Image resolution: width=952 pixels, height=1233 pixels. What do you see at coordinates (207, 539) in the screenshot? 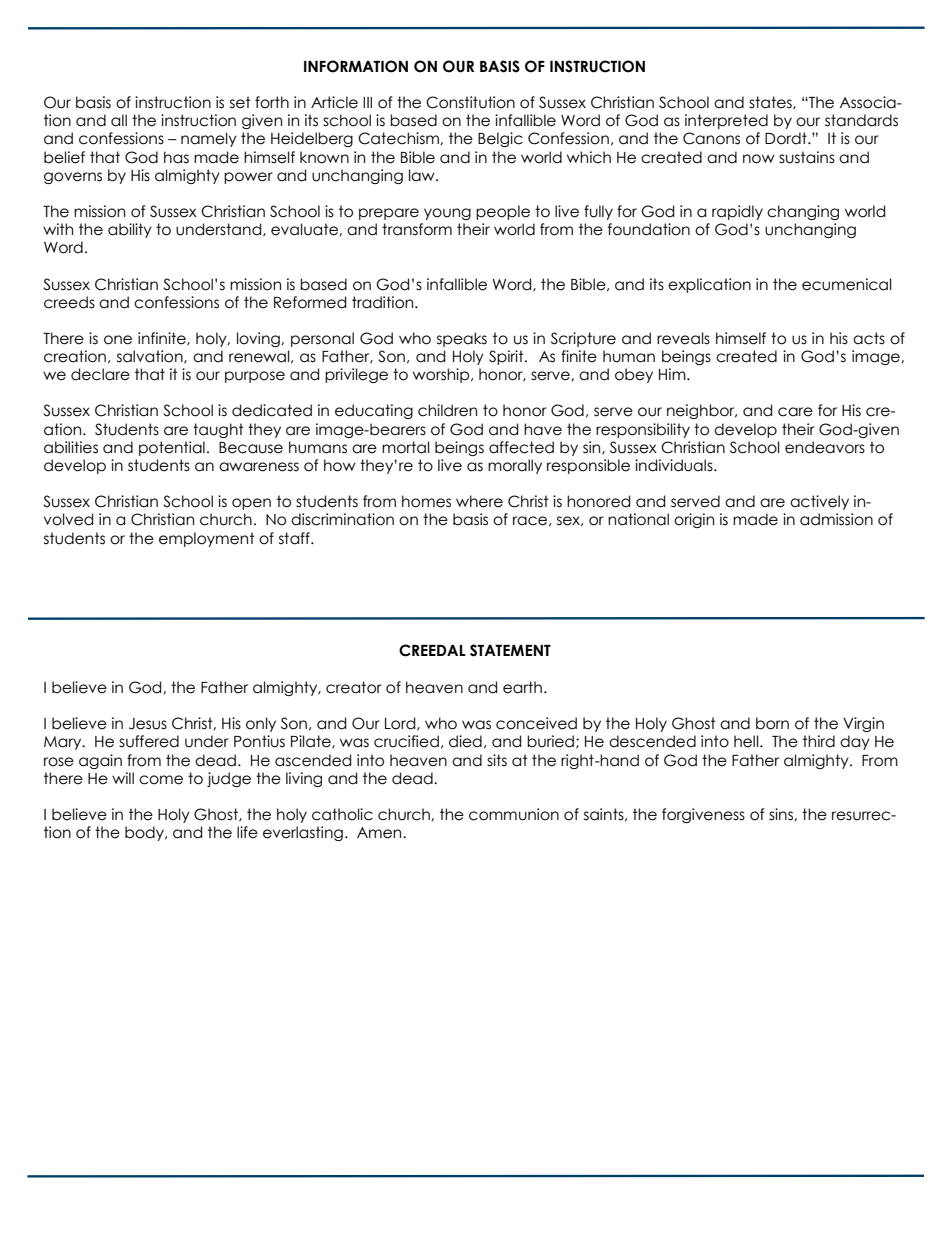
I see `employment` at bounding box center [207, 539].
